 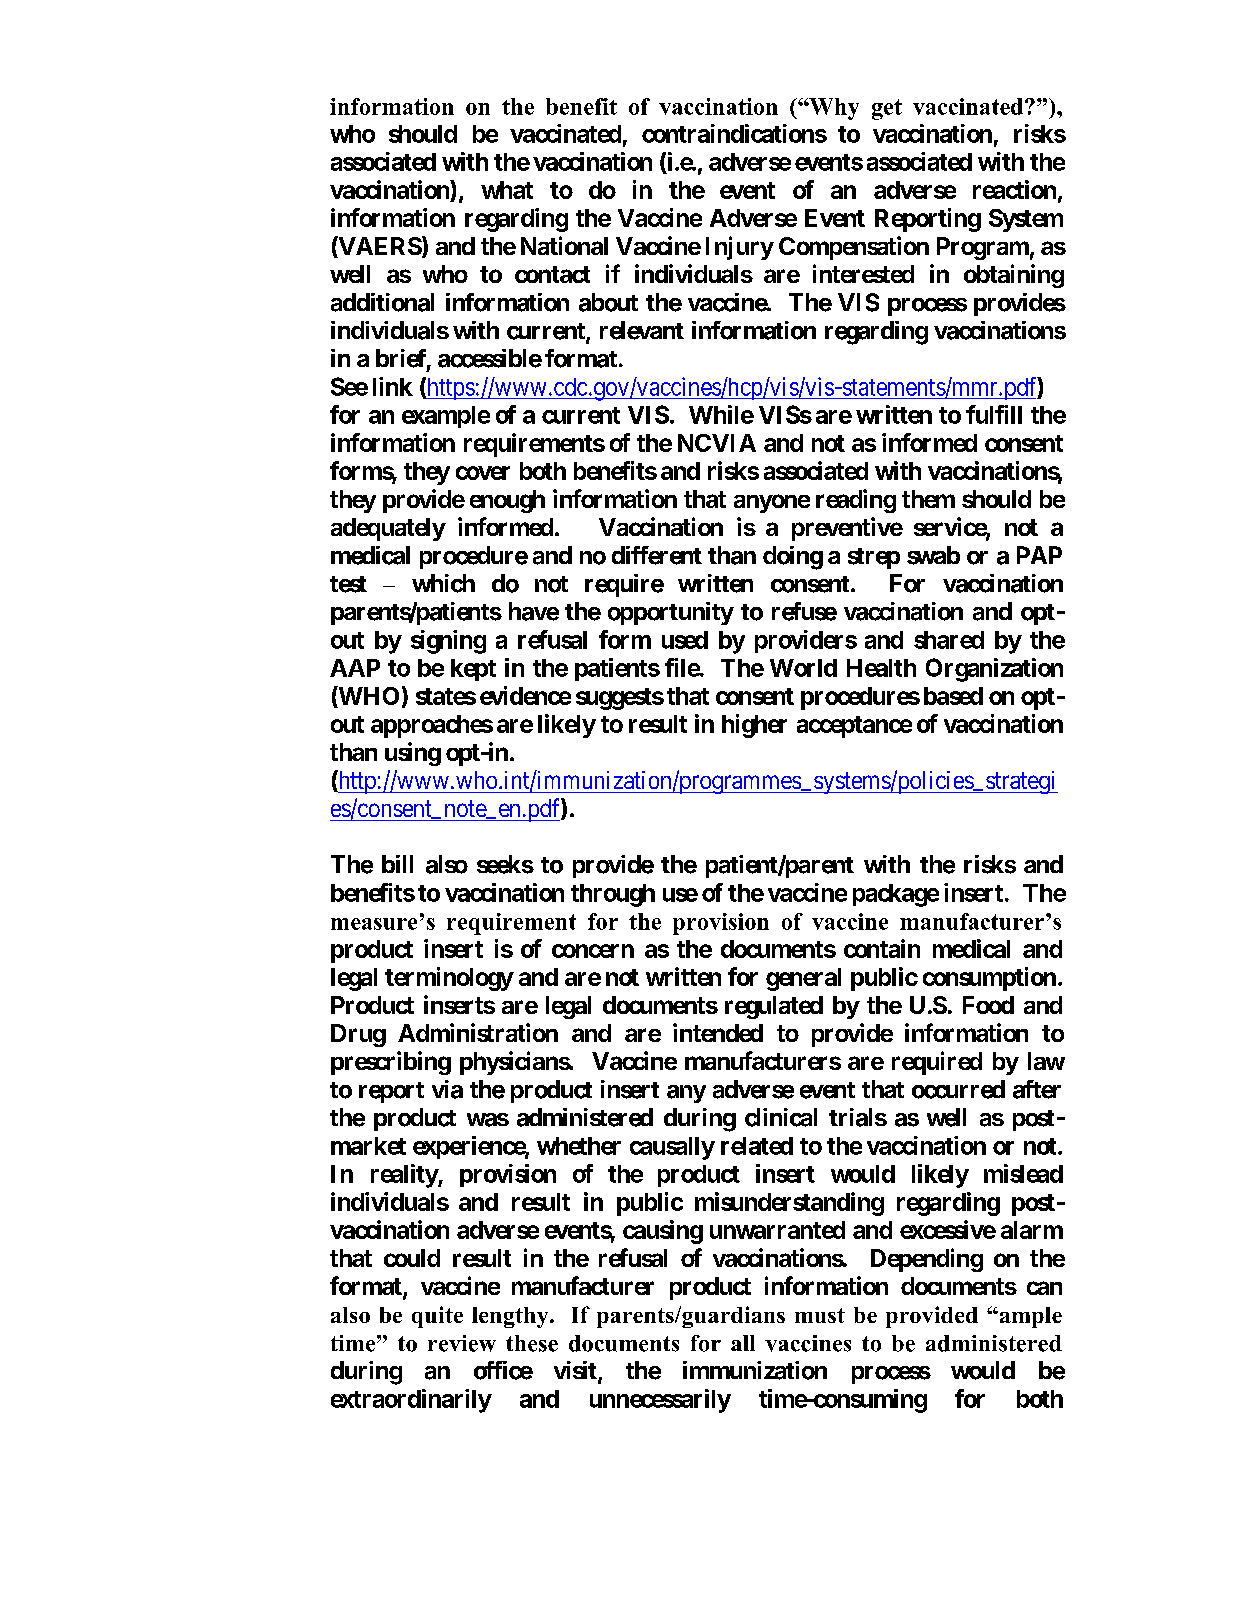 I want to click on kept, so click(x=473, y=670).
